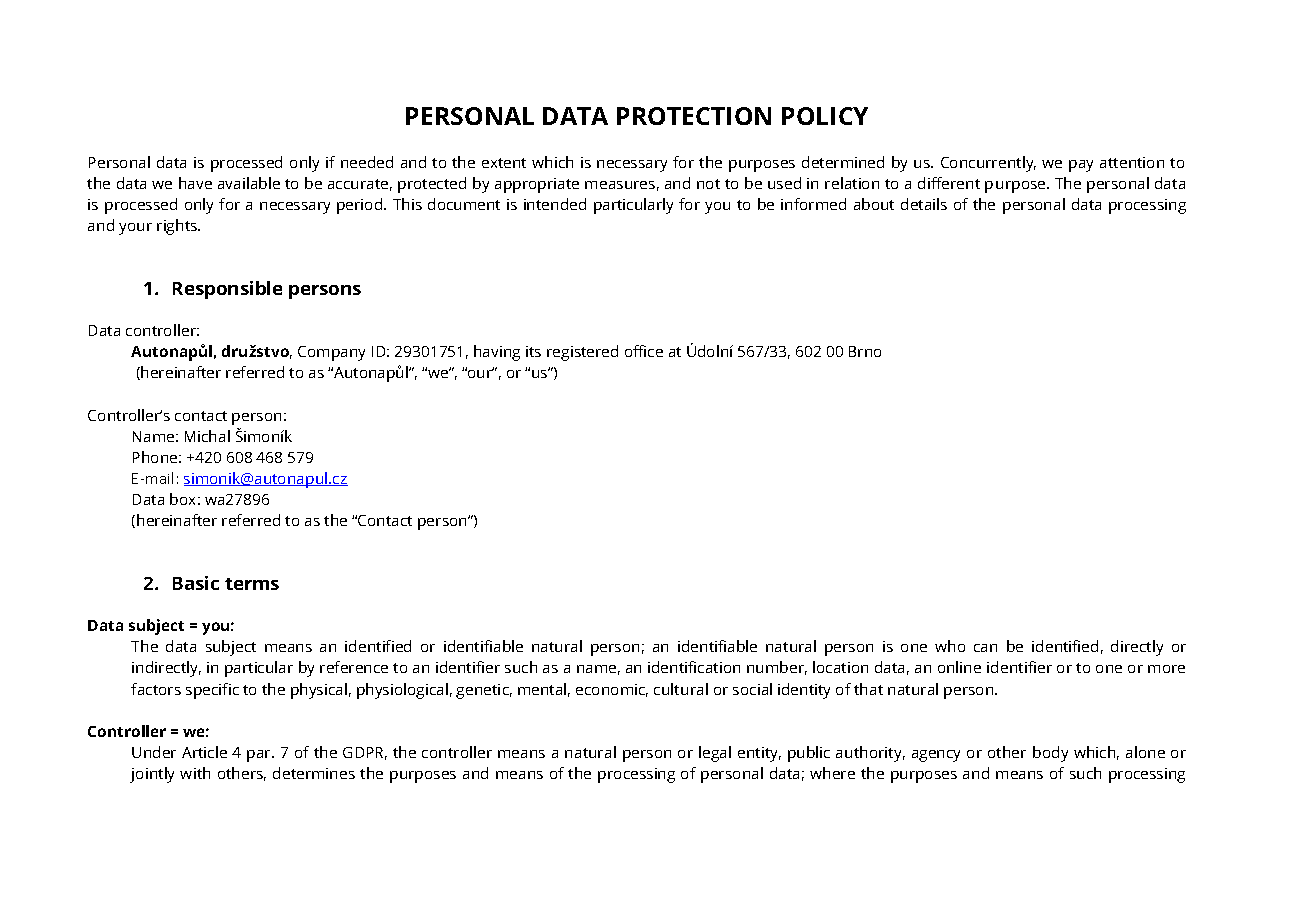 The image size is (1308, 924). Describe the element at coordinates (367, 162) in the image. I see `needed` at that location.
